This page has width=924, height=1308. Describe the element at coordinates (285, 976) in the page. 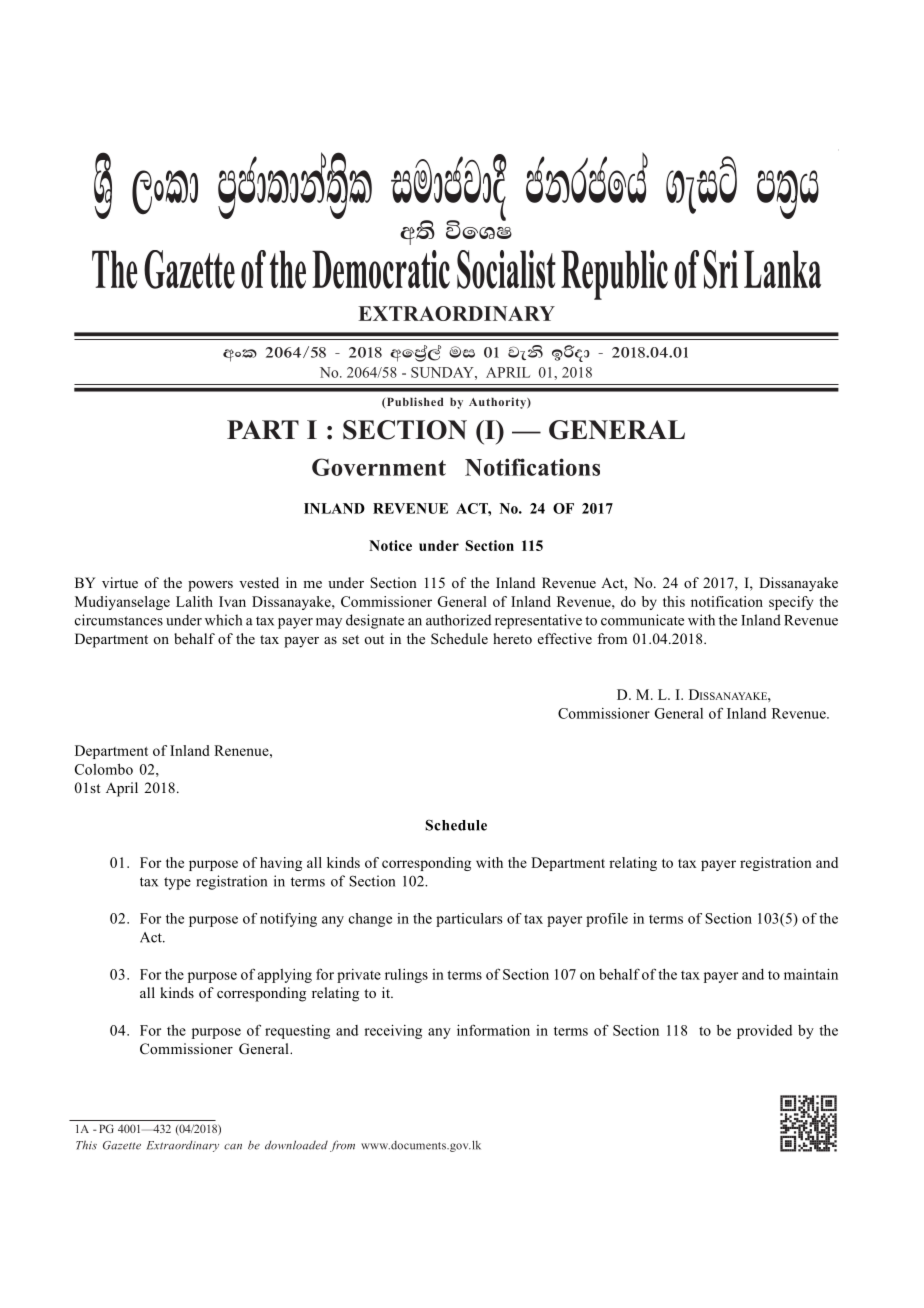

I see `applying` at that location.
